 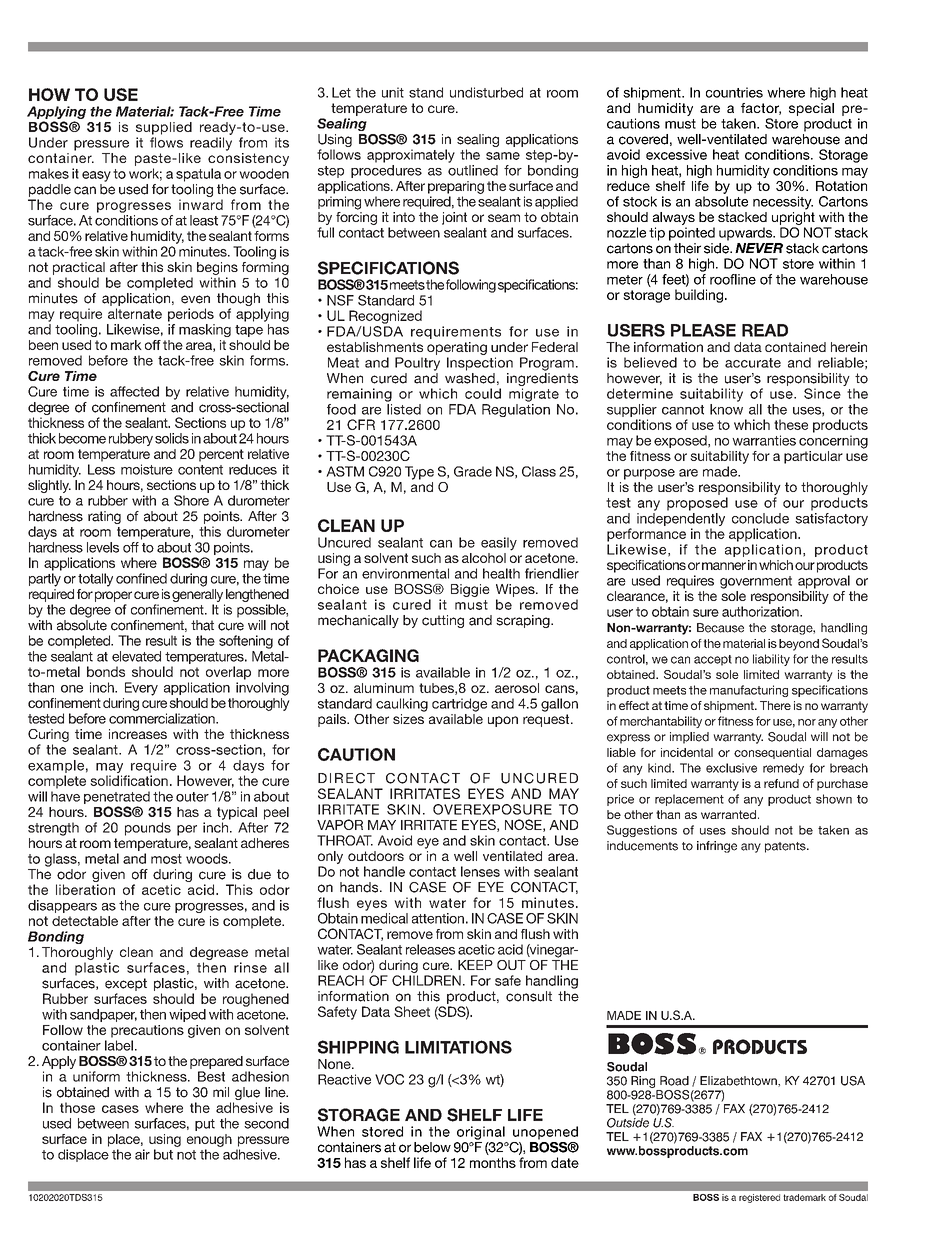 I want to click on cutting, so click(x=443, y=621).
